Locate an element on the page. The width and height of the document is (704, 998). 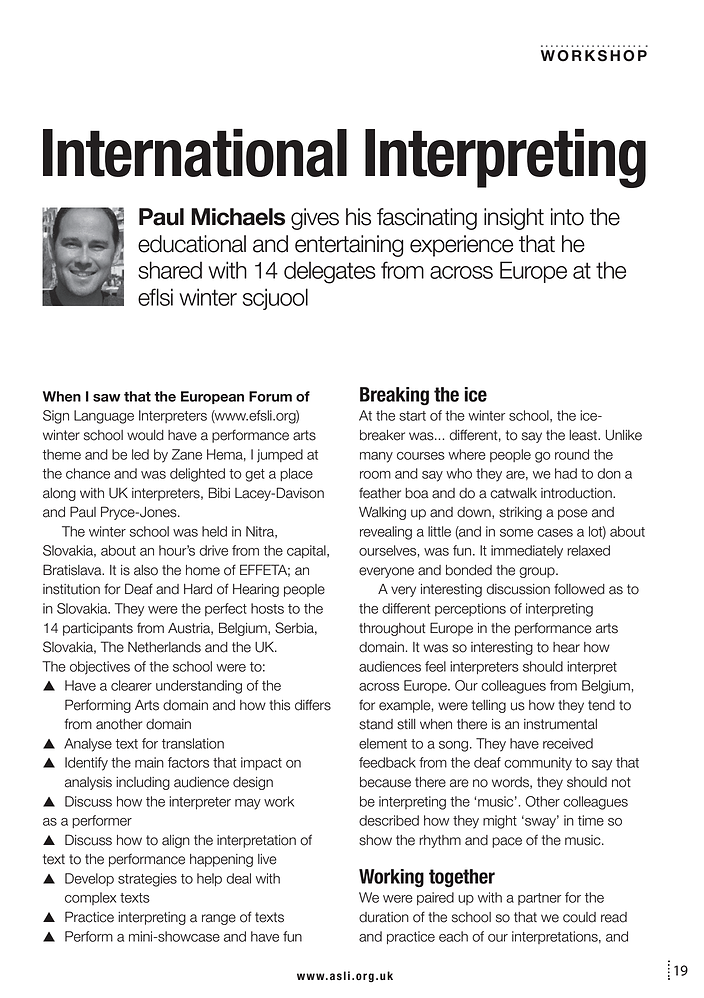
SHARED is located at coordinates (170, 270).
